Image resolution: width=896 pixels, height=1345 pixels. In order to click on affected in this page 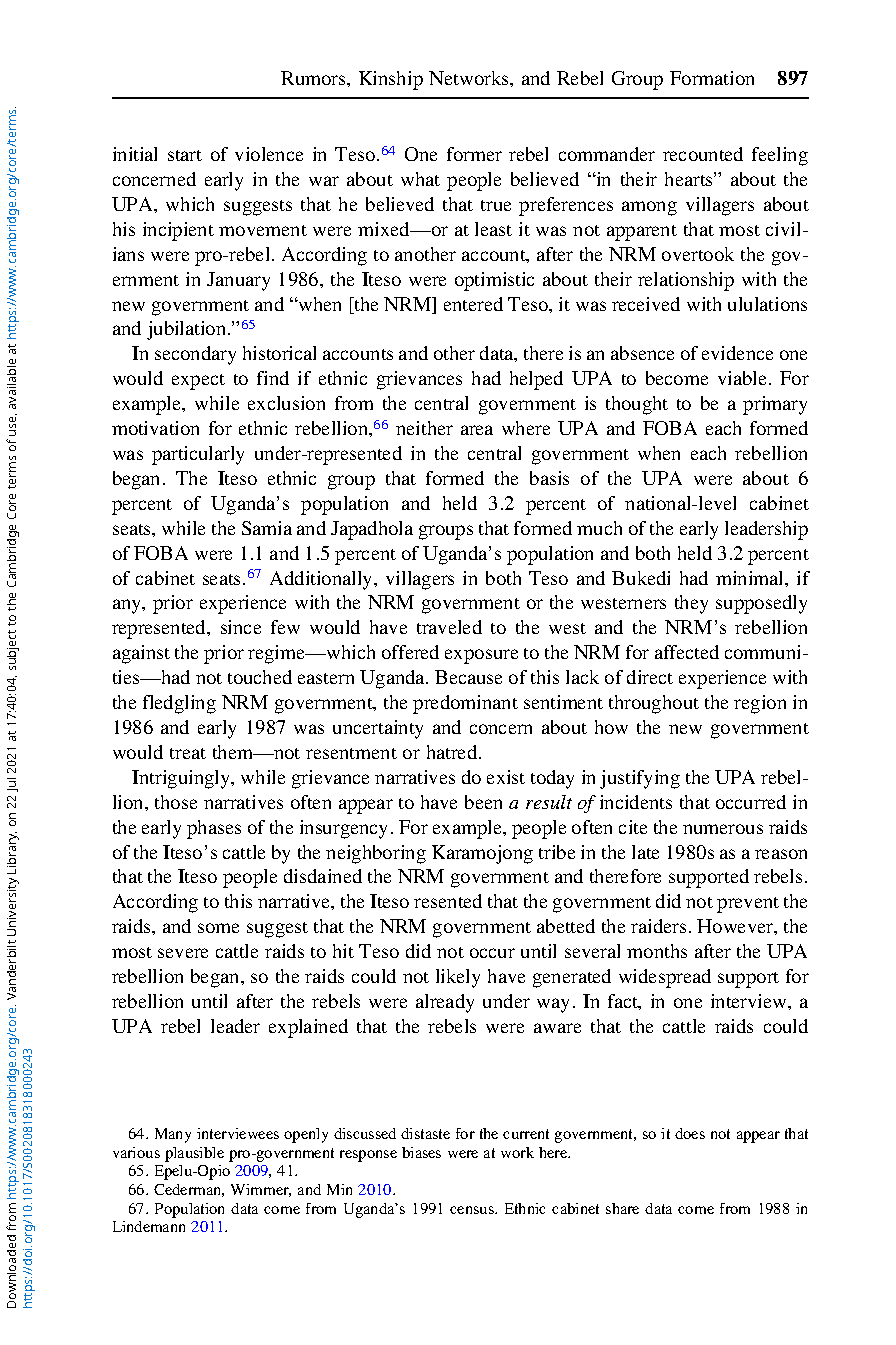, I will do `click(687, 652)`.
